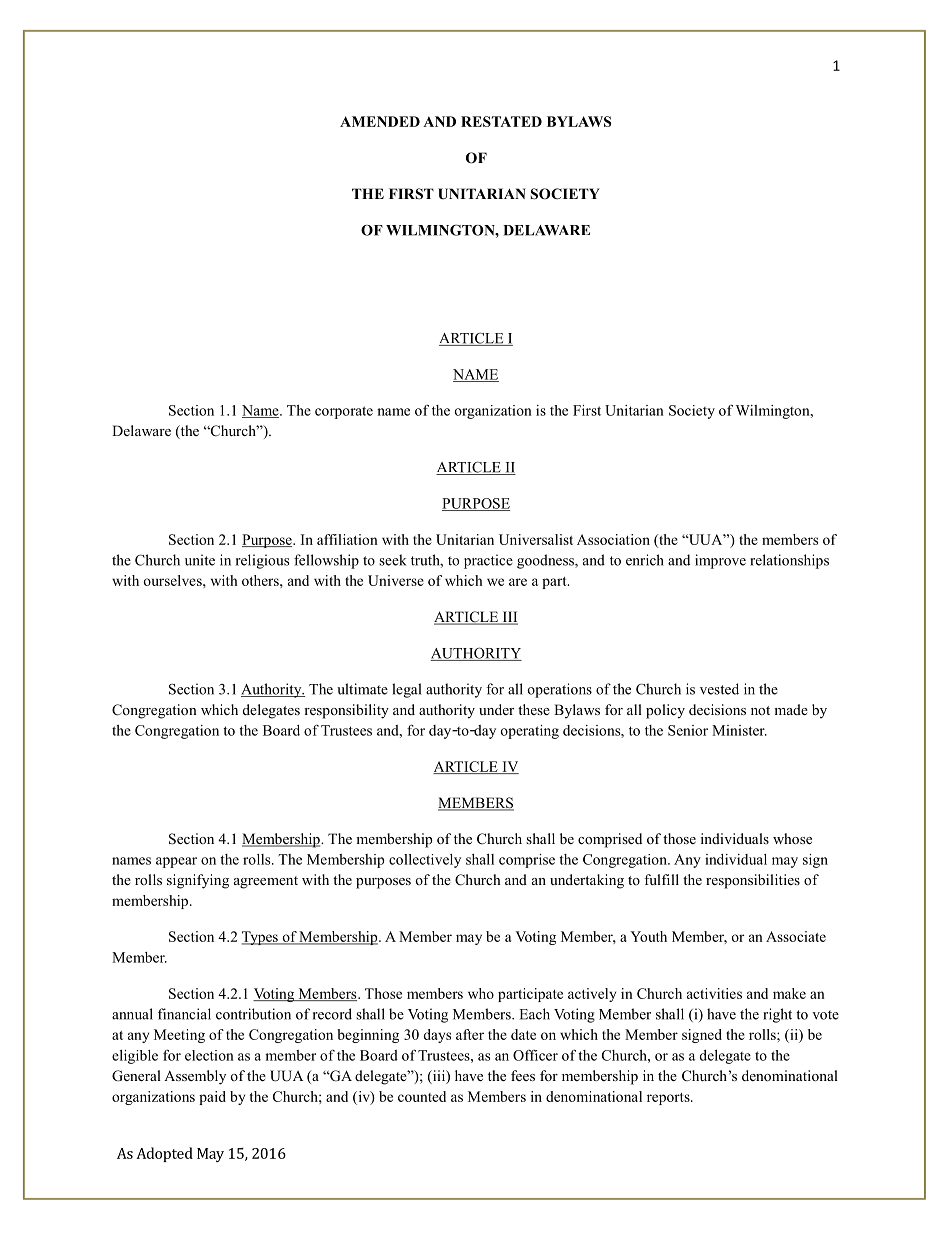 This image has width=952, height=1233. I want to click on legal, so click(406, 690).
